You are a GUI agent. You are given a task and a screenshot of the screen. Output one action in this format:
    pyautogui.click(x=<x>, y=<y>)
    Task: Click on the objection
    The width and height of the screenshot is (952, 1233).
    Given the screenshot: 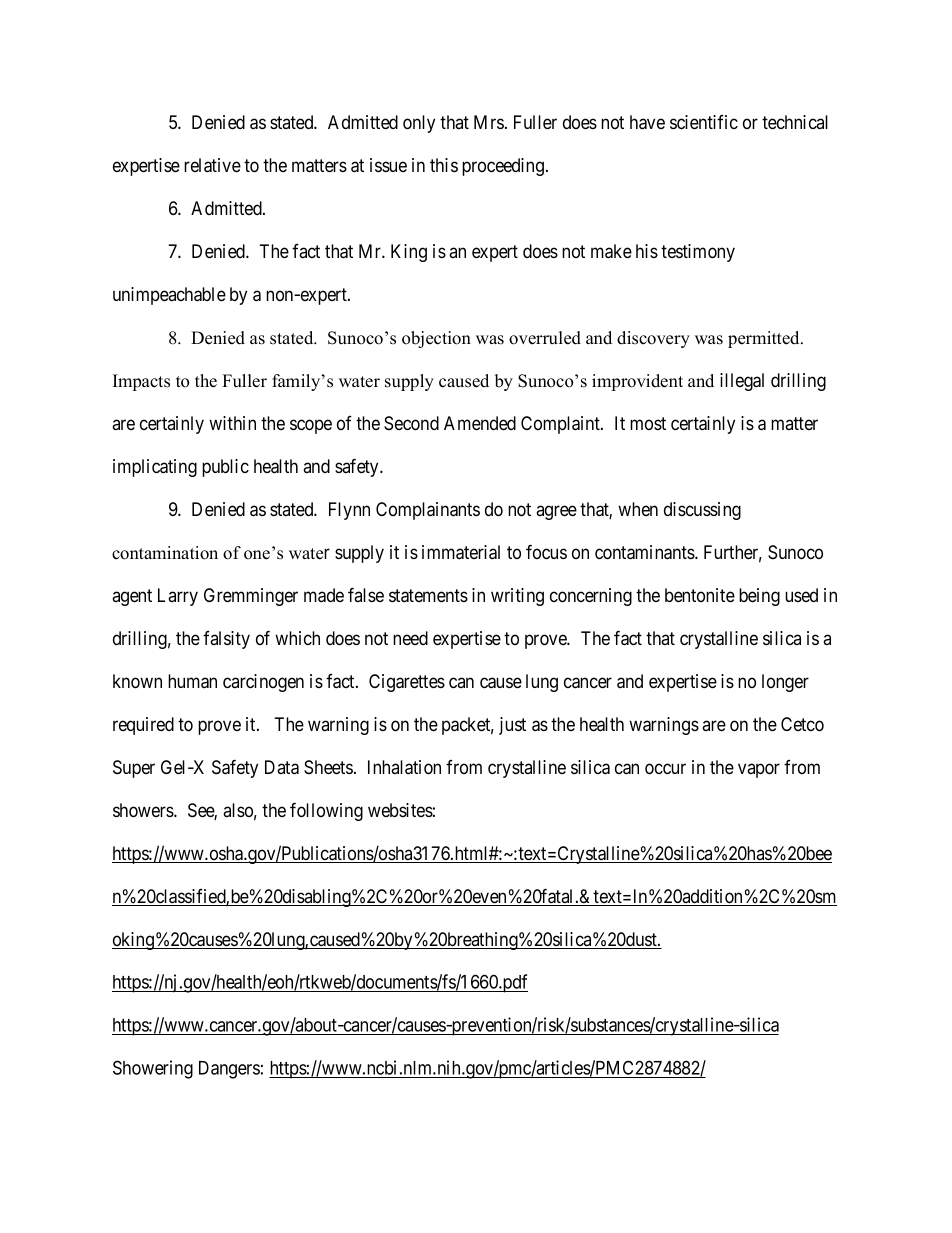 What is the action you would take?
    pyautogui.click(x=436, y=339)
